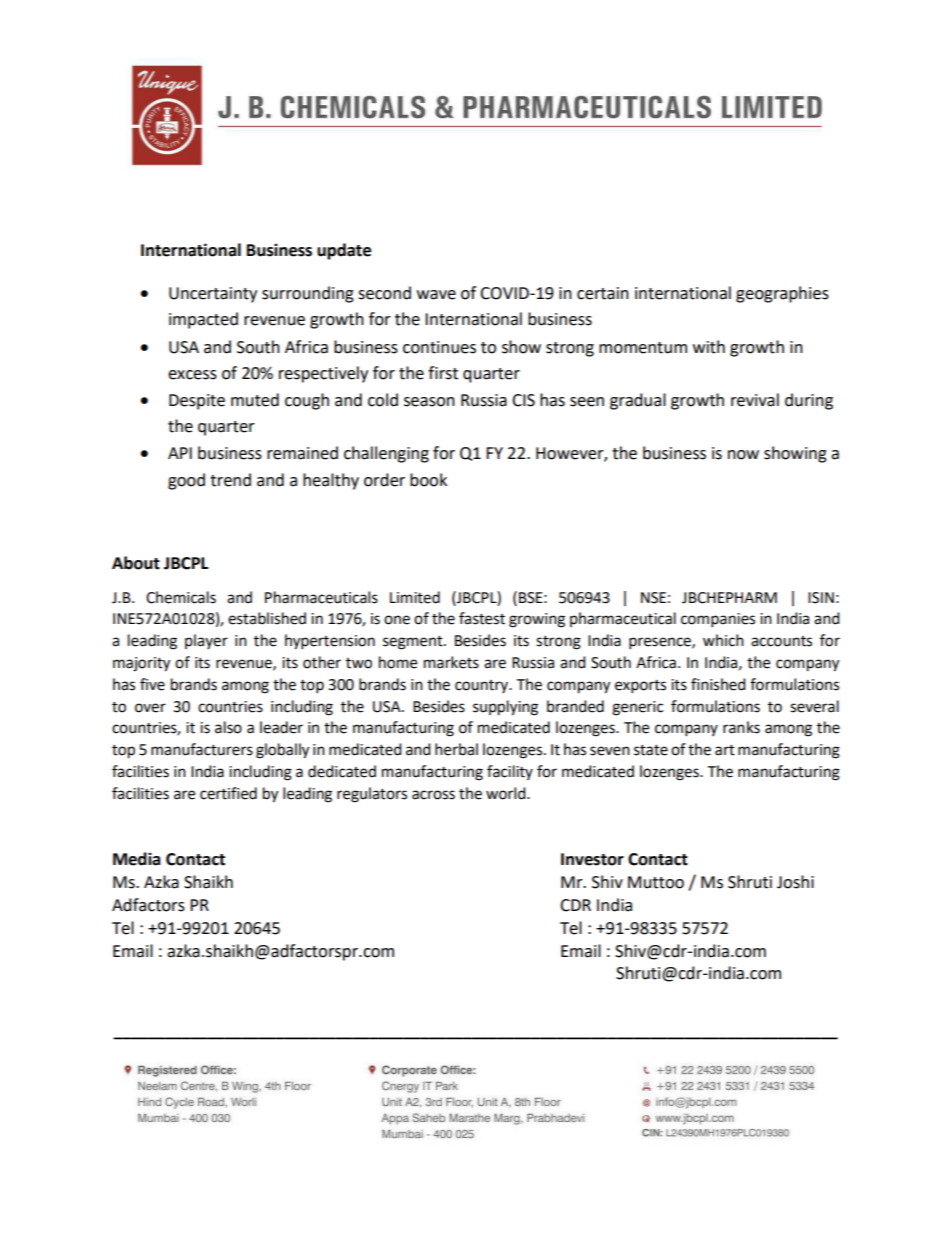 This screenshot has height=1233, width=952. What do you see at coordinates (523, 400) in the screenshot?
I see `CIS` at bounding box center [523, 400].
